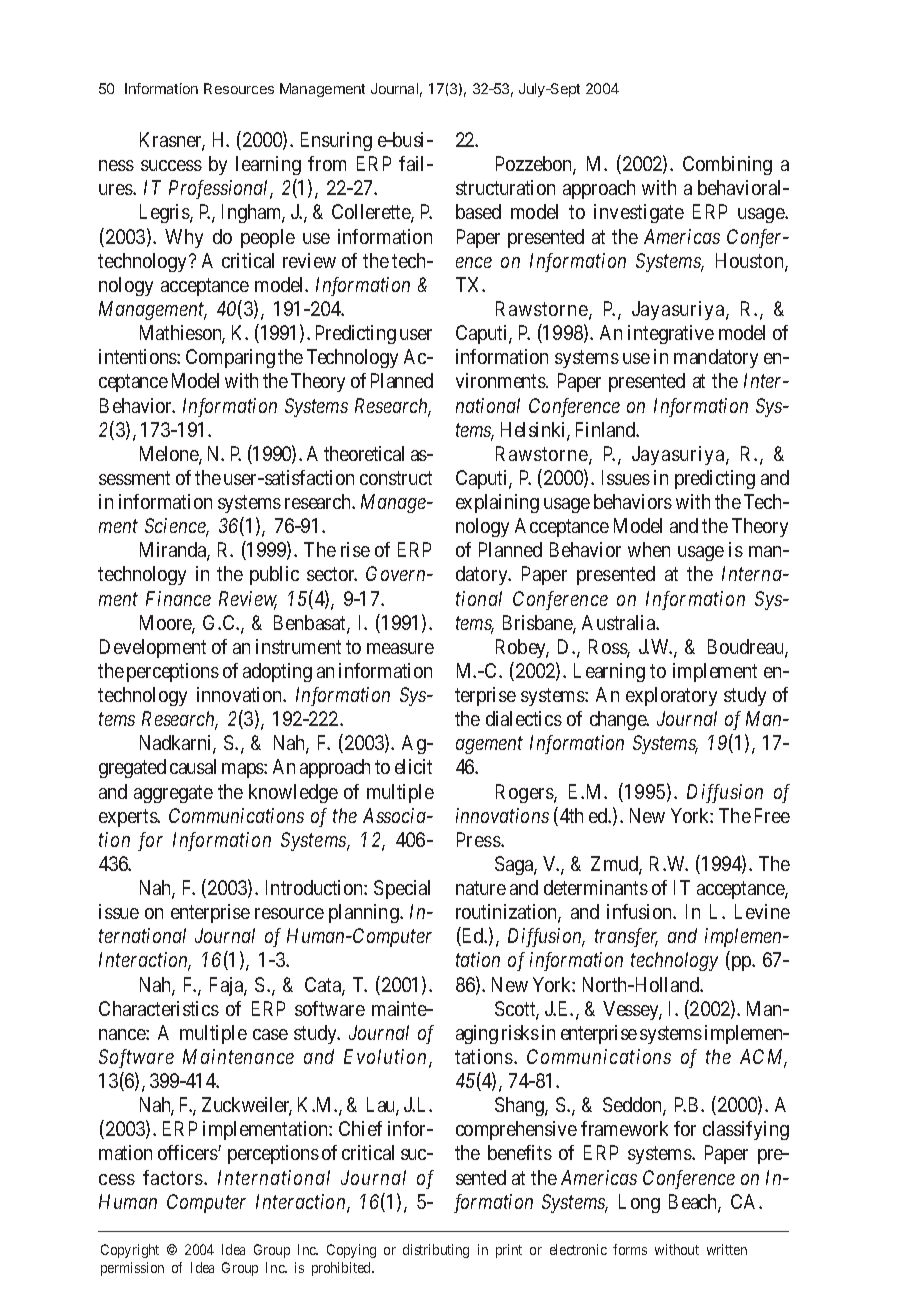 The height and width of the page is (1316, 921). What do you see at coordinates (727, 165) in the page?
I see `Combining` at bounding box center [727, 165].
